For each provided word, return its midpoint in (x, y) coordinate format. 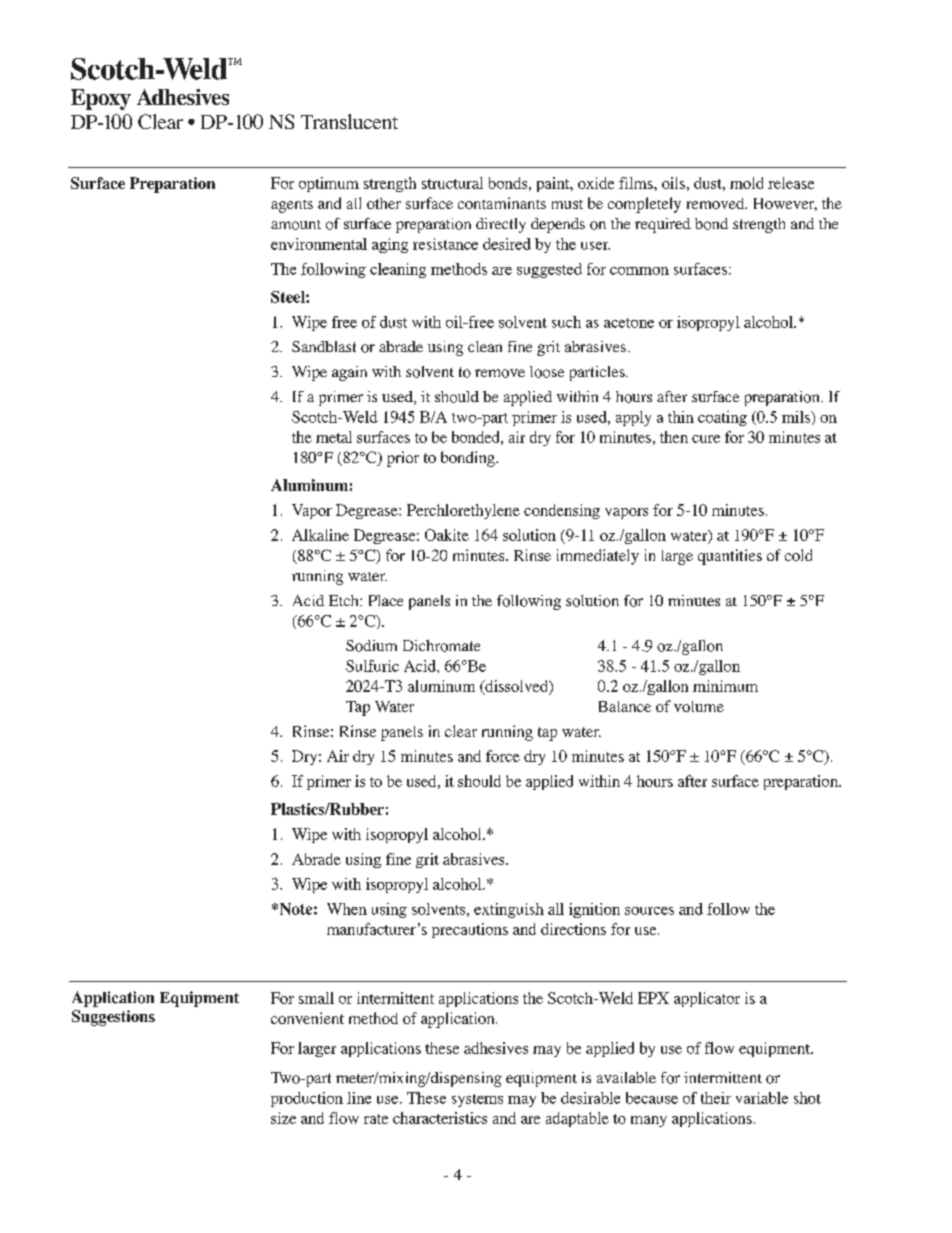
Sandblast (324, 346)
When (347, 909)
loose (547, 372)
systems (477, 1100)
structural (452, 183)
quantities (730, 557)
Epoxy (101, 99)
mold (746, 183)
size (283, 1118)
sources (649, 911)
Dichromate (441, 646)
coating (722, 418)
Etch (345, 600)
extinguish (509, 910)
